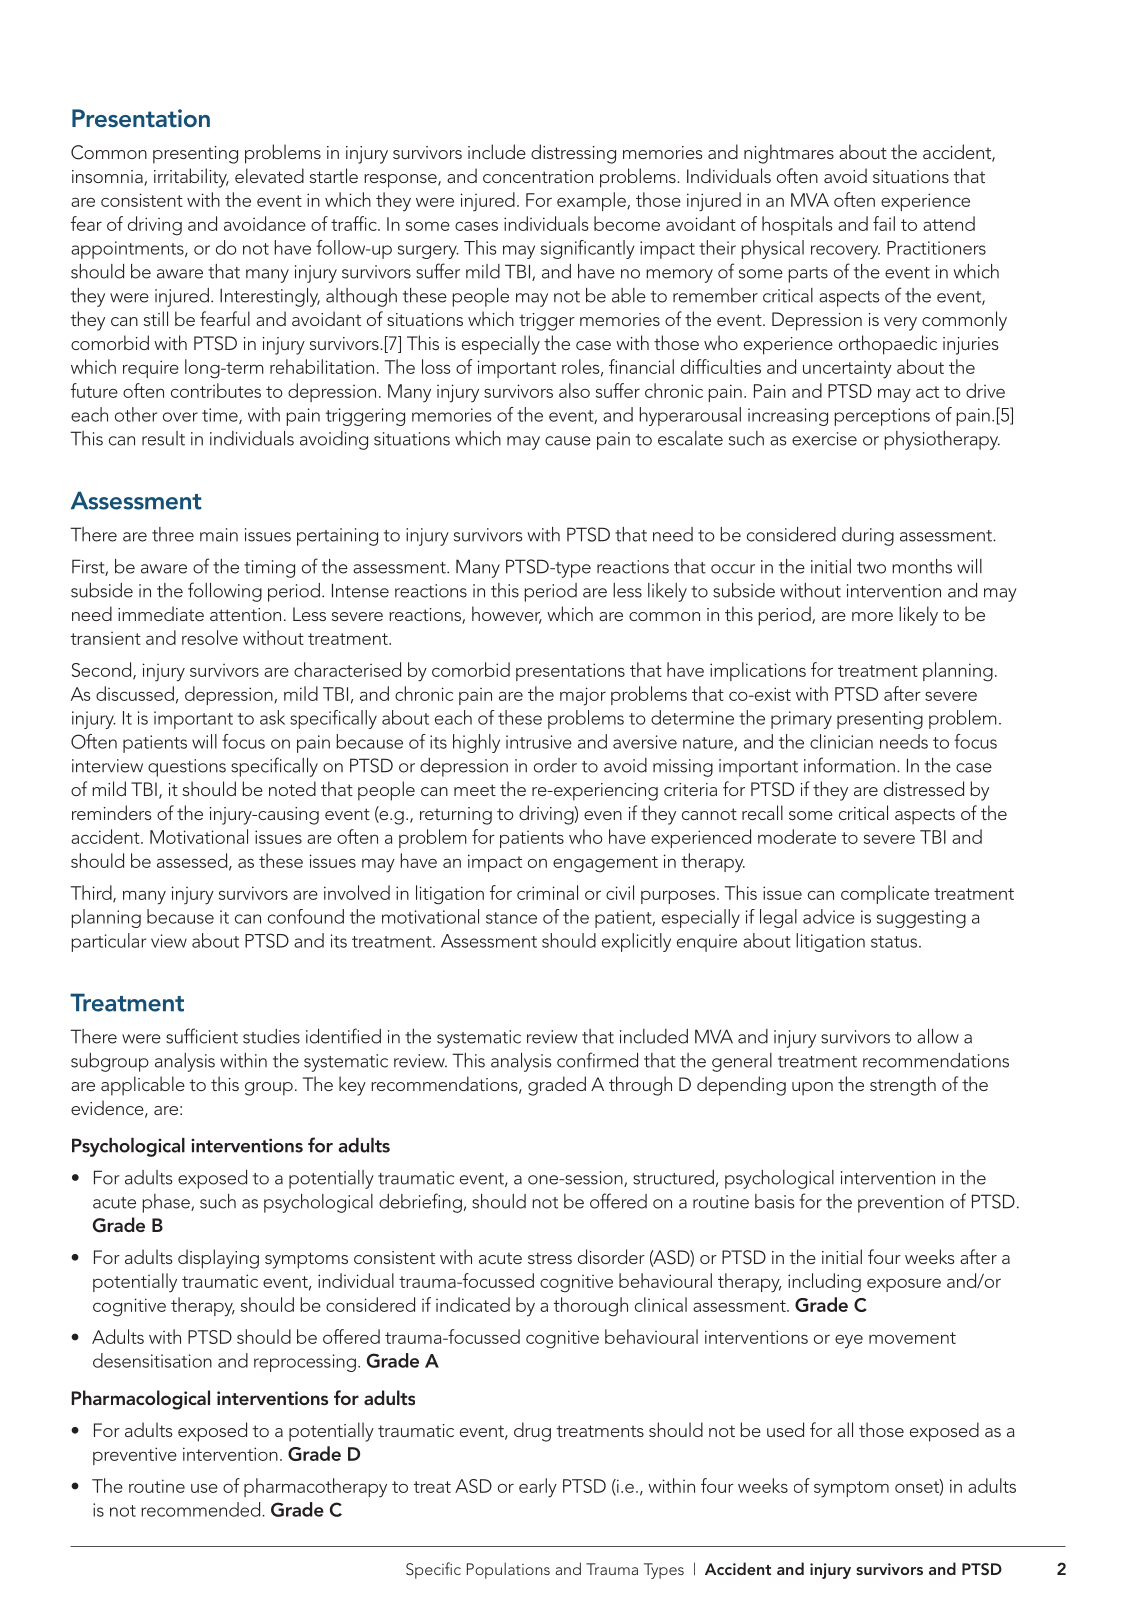 The height and width of the screenshot is (1607, 1137). Describe the element at coordinates (841, 741) in the screenshot. I see `clinician` at that location.
